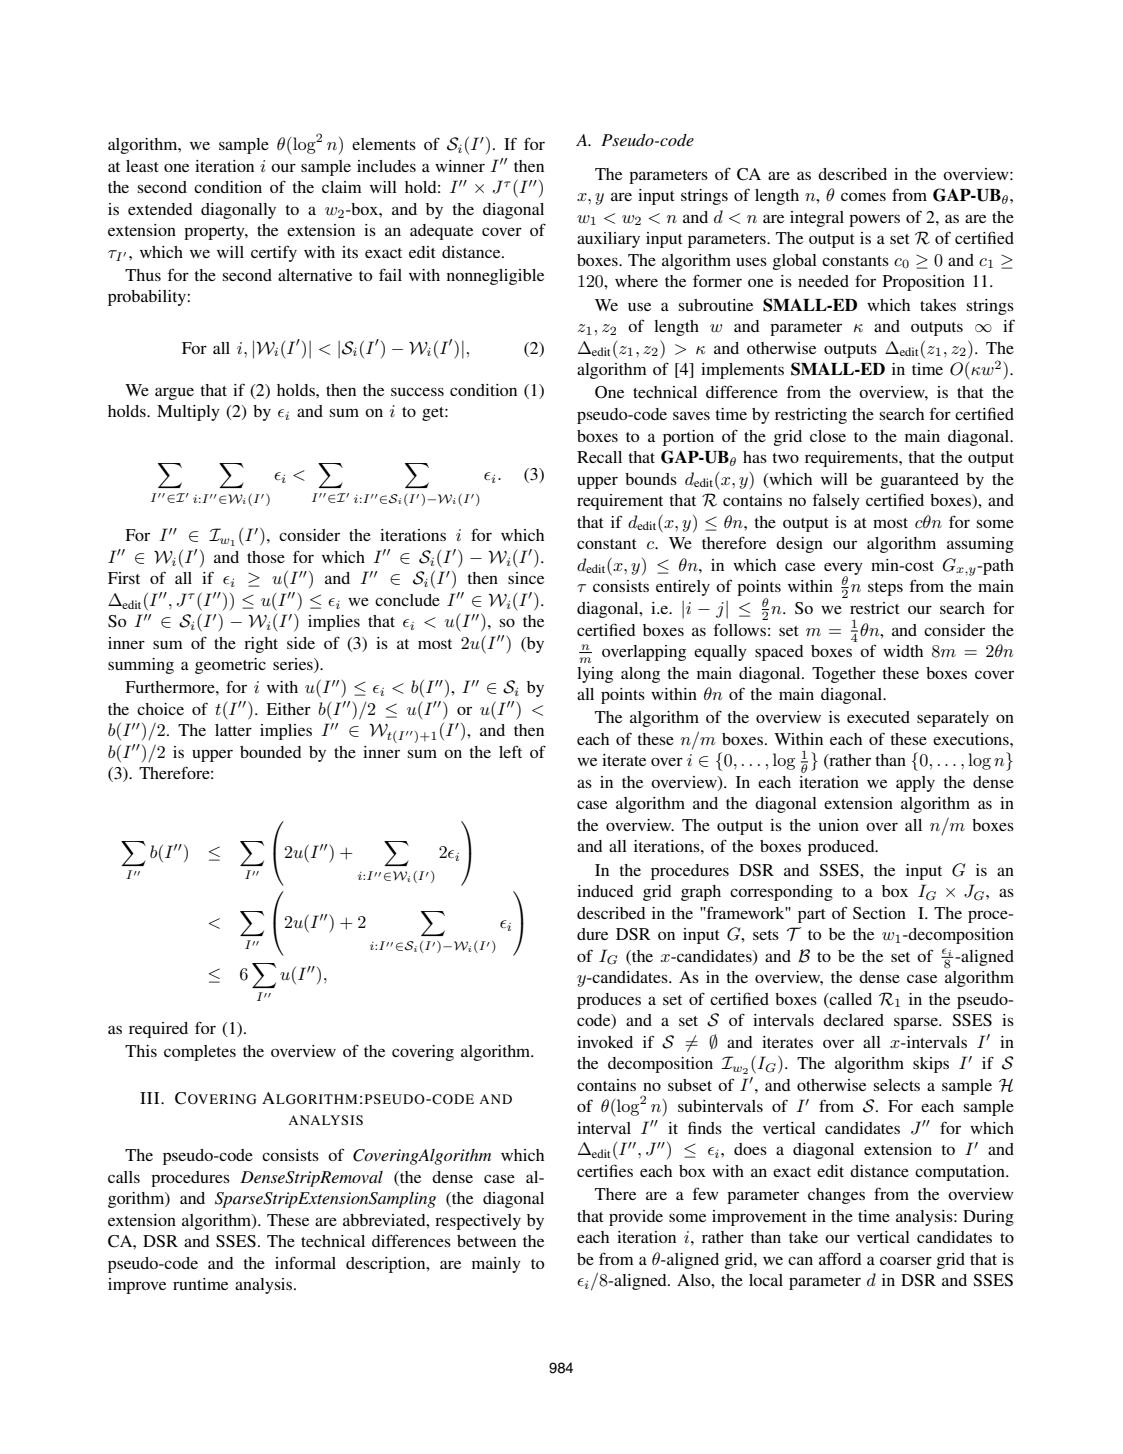 The height and width of the image is (1454, 1123). What do you see at coordinates (599, 457) in the image?
I see `Recall` at bounding box center [599, 457].
